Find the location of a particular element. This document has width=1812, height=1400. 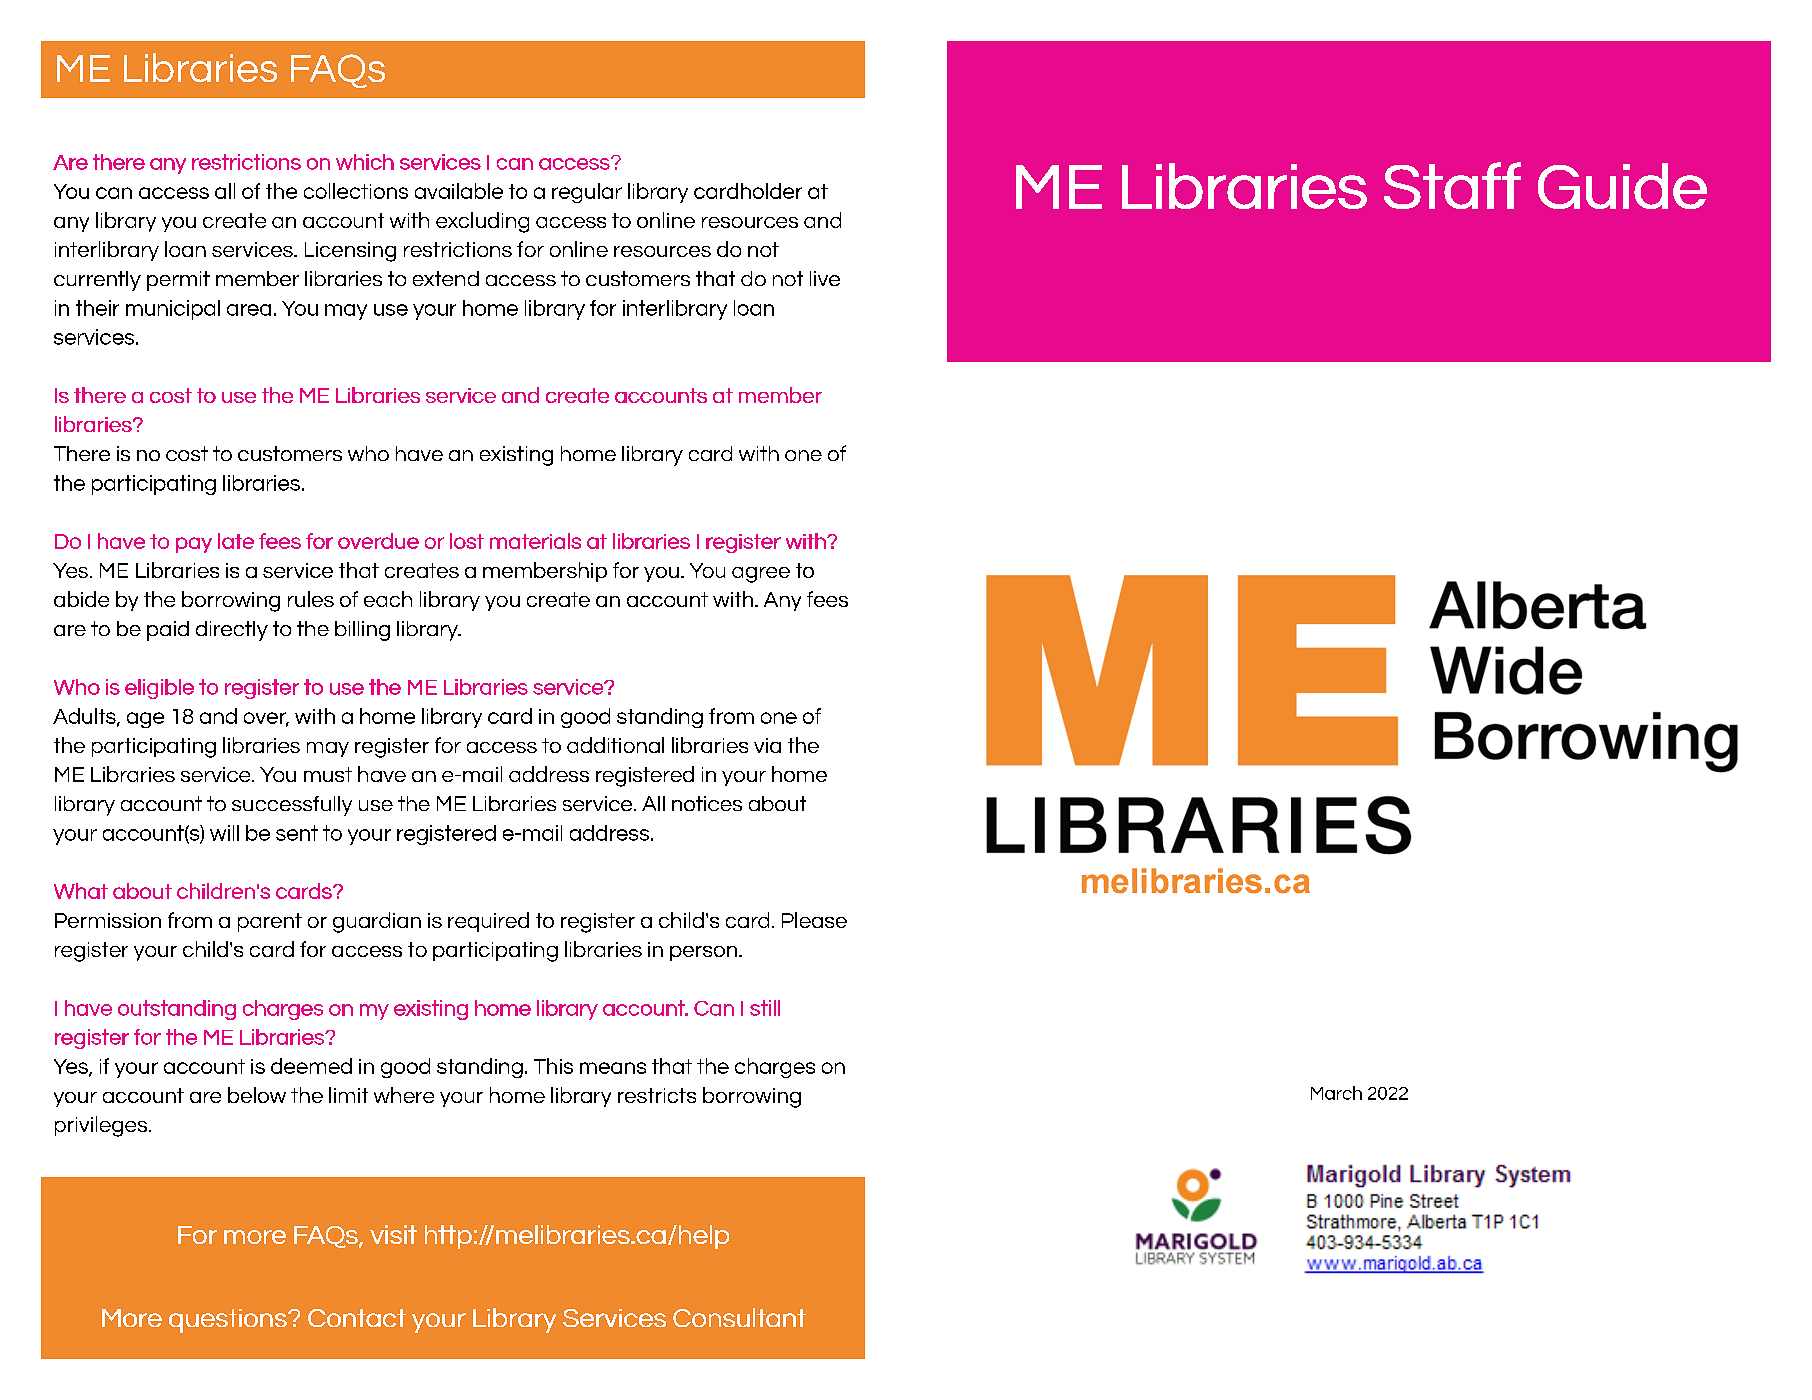

visit is located at coordinates (393, 1234).
